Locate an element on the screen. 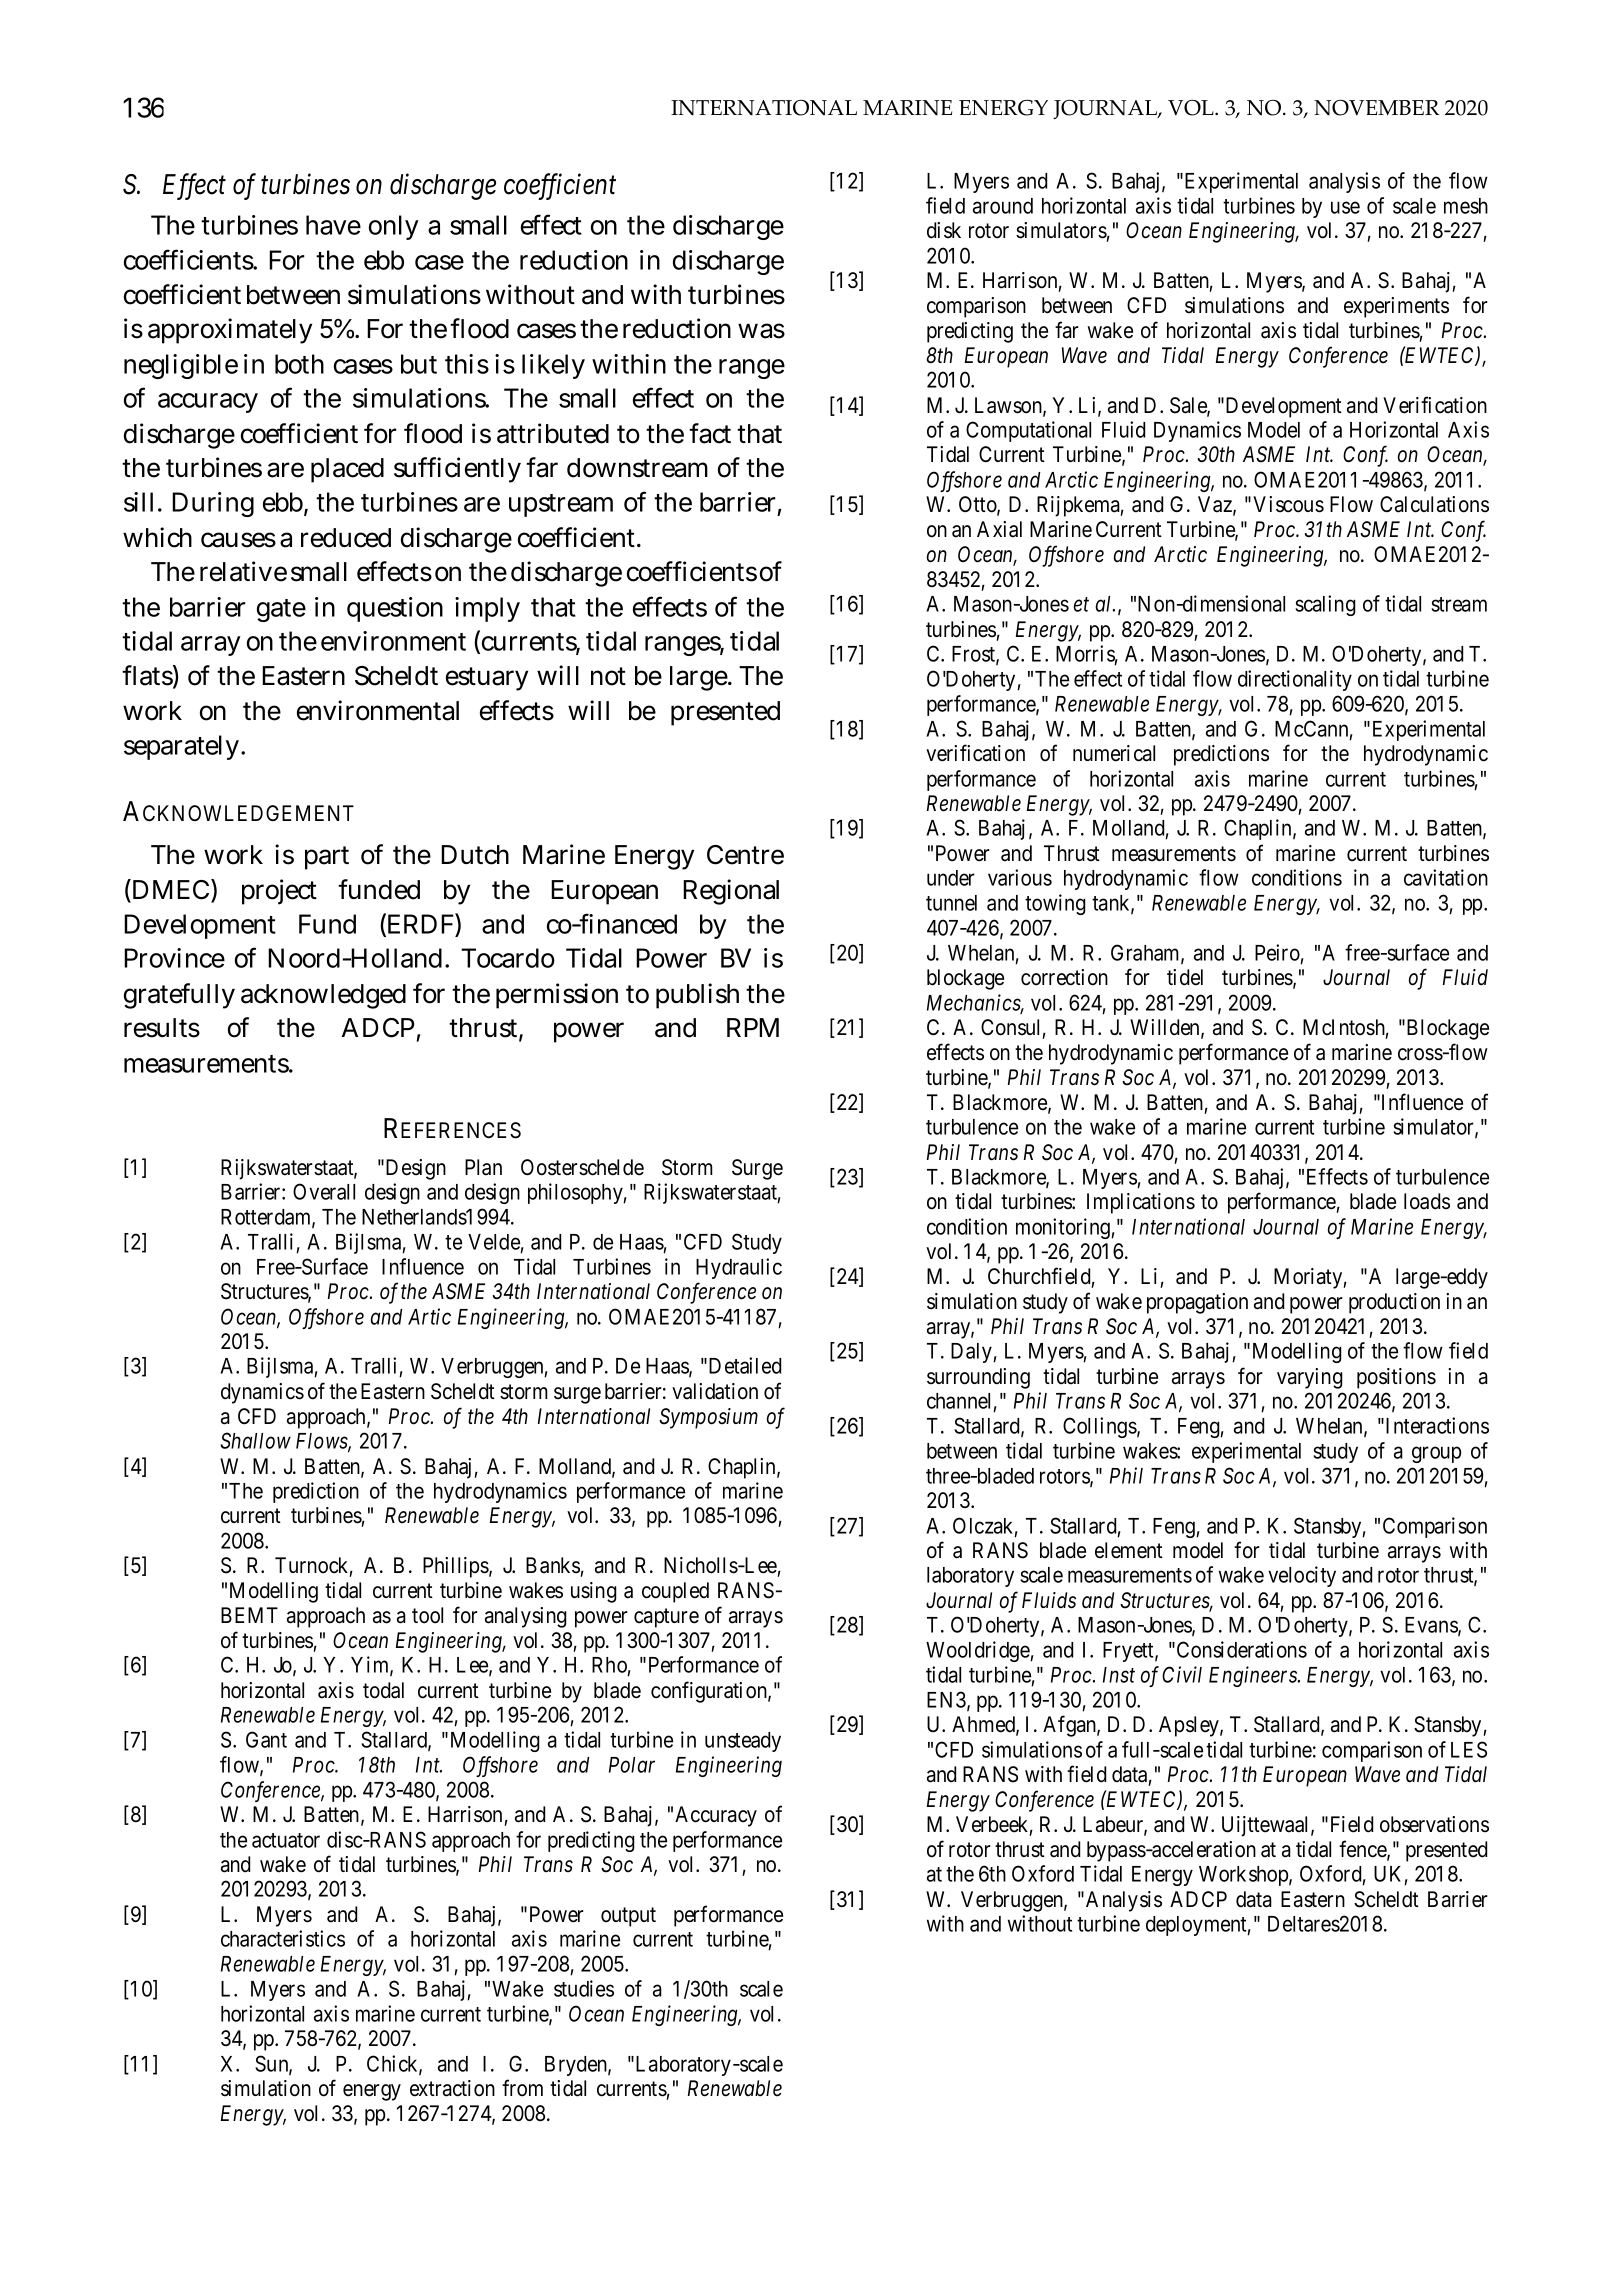  characteristics is located at coordinates (283, 1938).
